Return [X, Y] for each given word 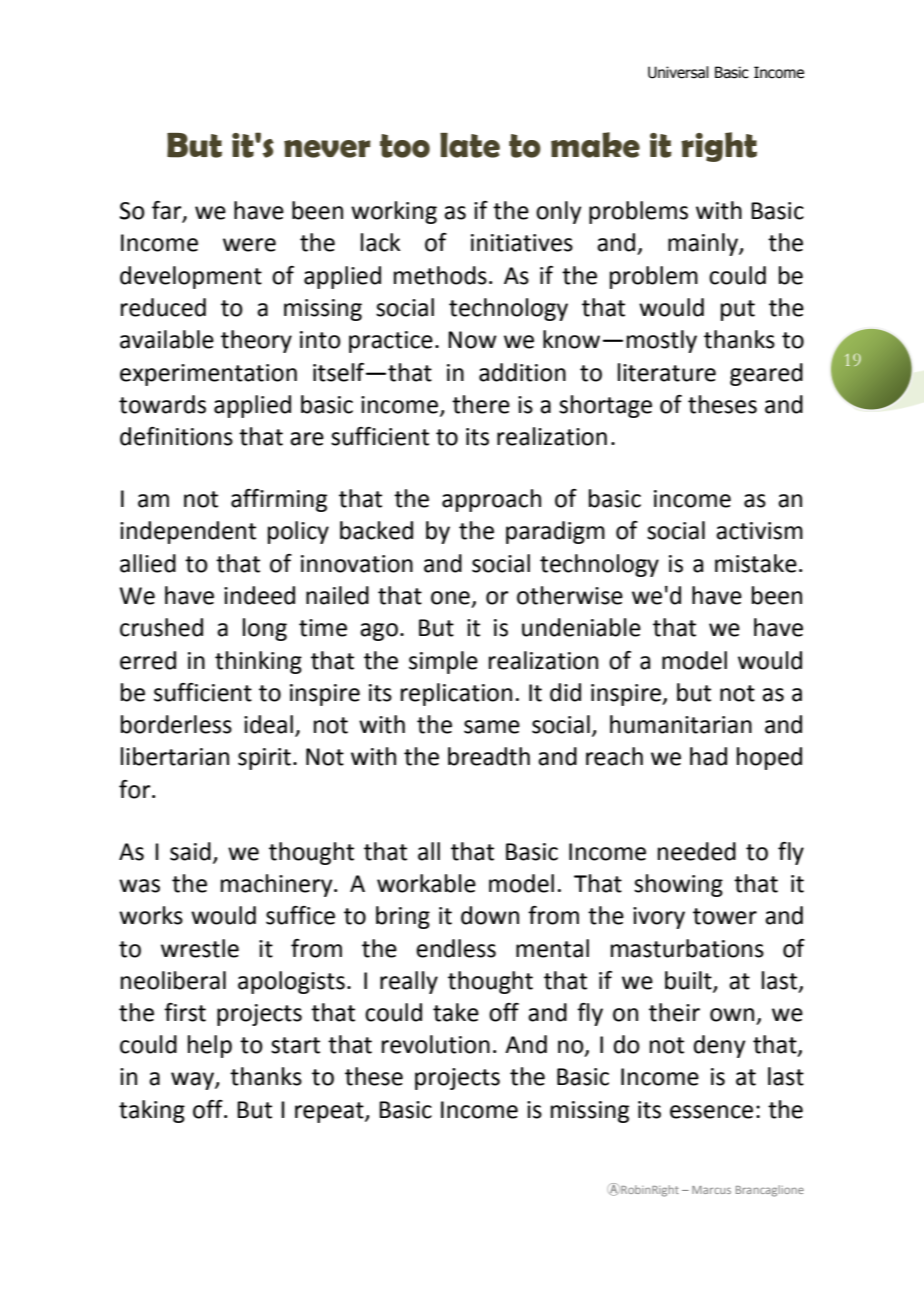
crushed [161, 627]
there [481, 404]
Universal [678, 72]
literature [667, 372]
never [327, 149]
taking [152, 1111]
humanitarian [681, 724]
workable [426, 883]
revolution [436, 1044]
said [190, 851]
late [470, 145]
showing [678, 885]
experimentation [208, 375]
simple [443, 662]
